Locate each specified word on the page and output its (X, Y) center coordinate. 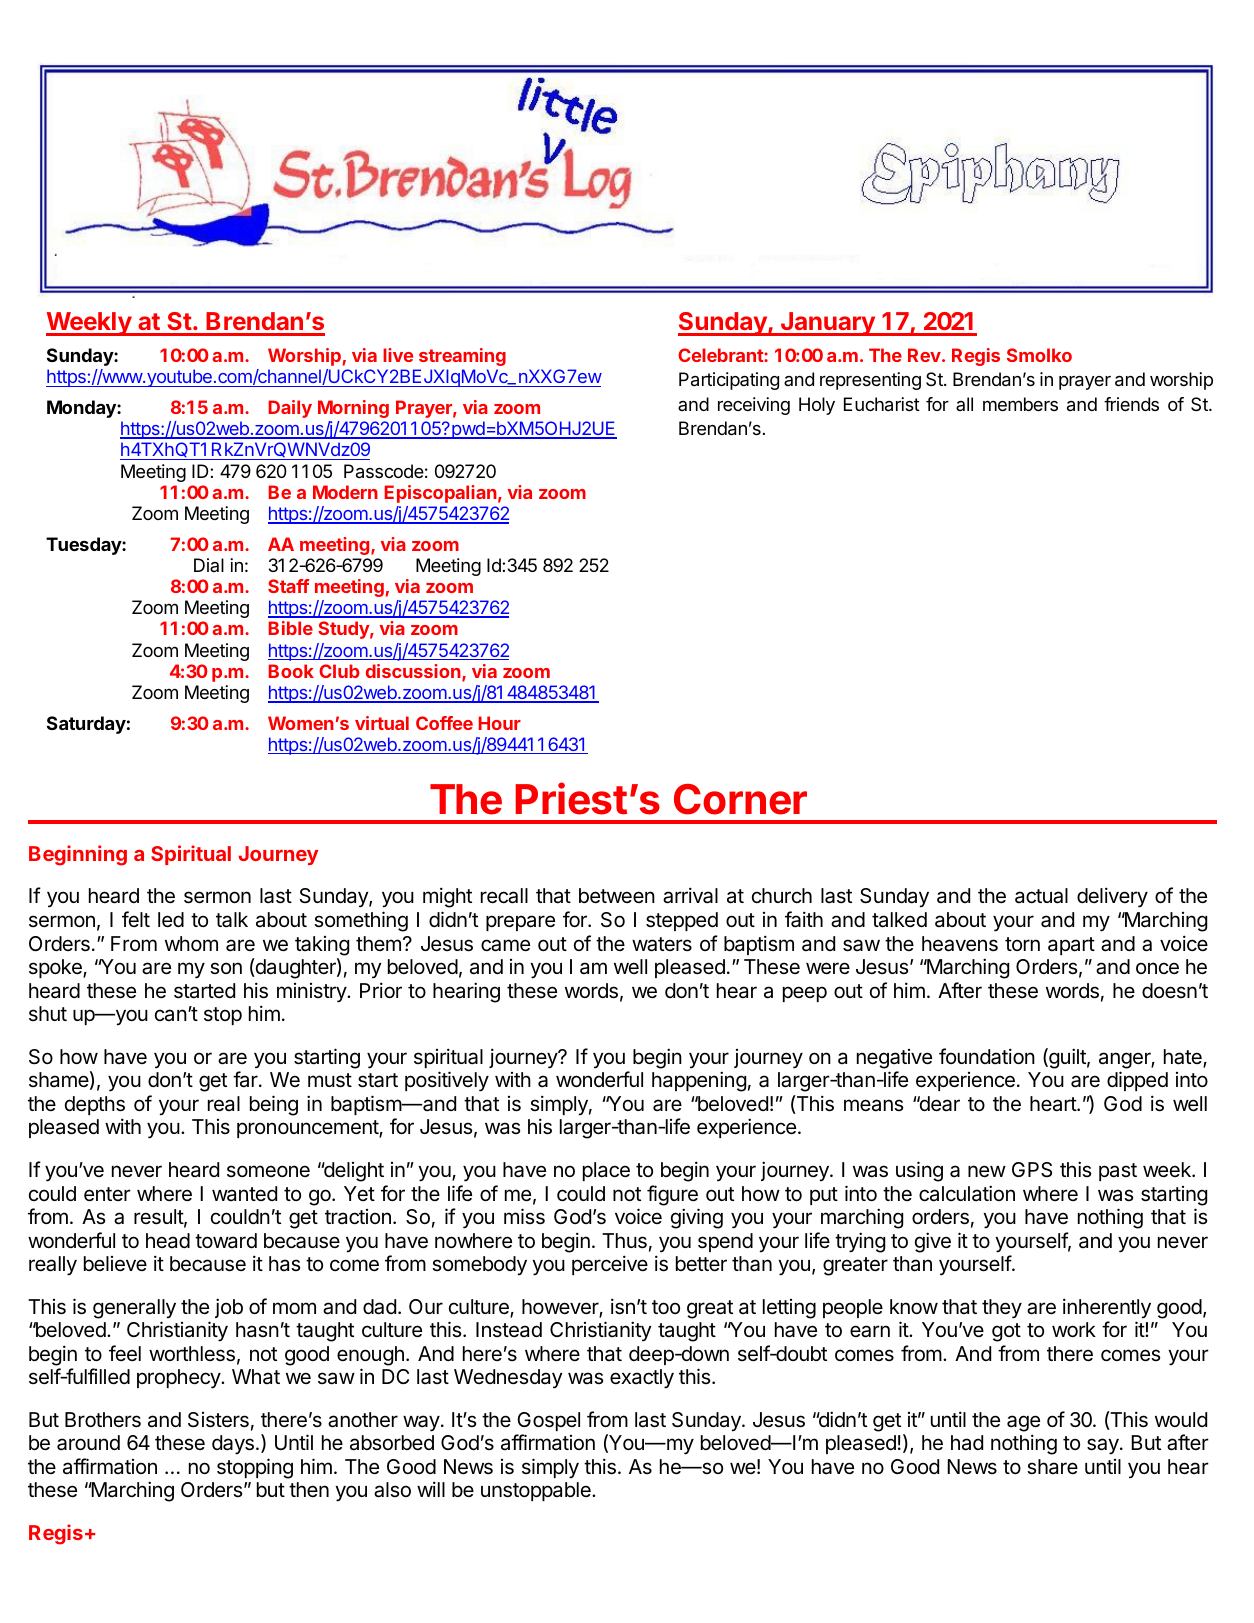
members (1020, 404)
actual (1041, 896)
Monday (82, 409)
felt (136, 919)
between (617, 896)
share (1052, 1466)
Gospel (548, 1421)
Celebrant (721, 355)
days (233, 1445)
